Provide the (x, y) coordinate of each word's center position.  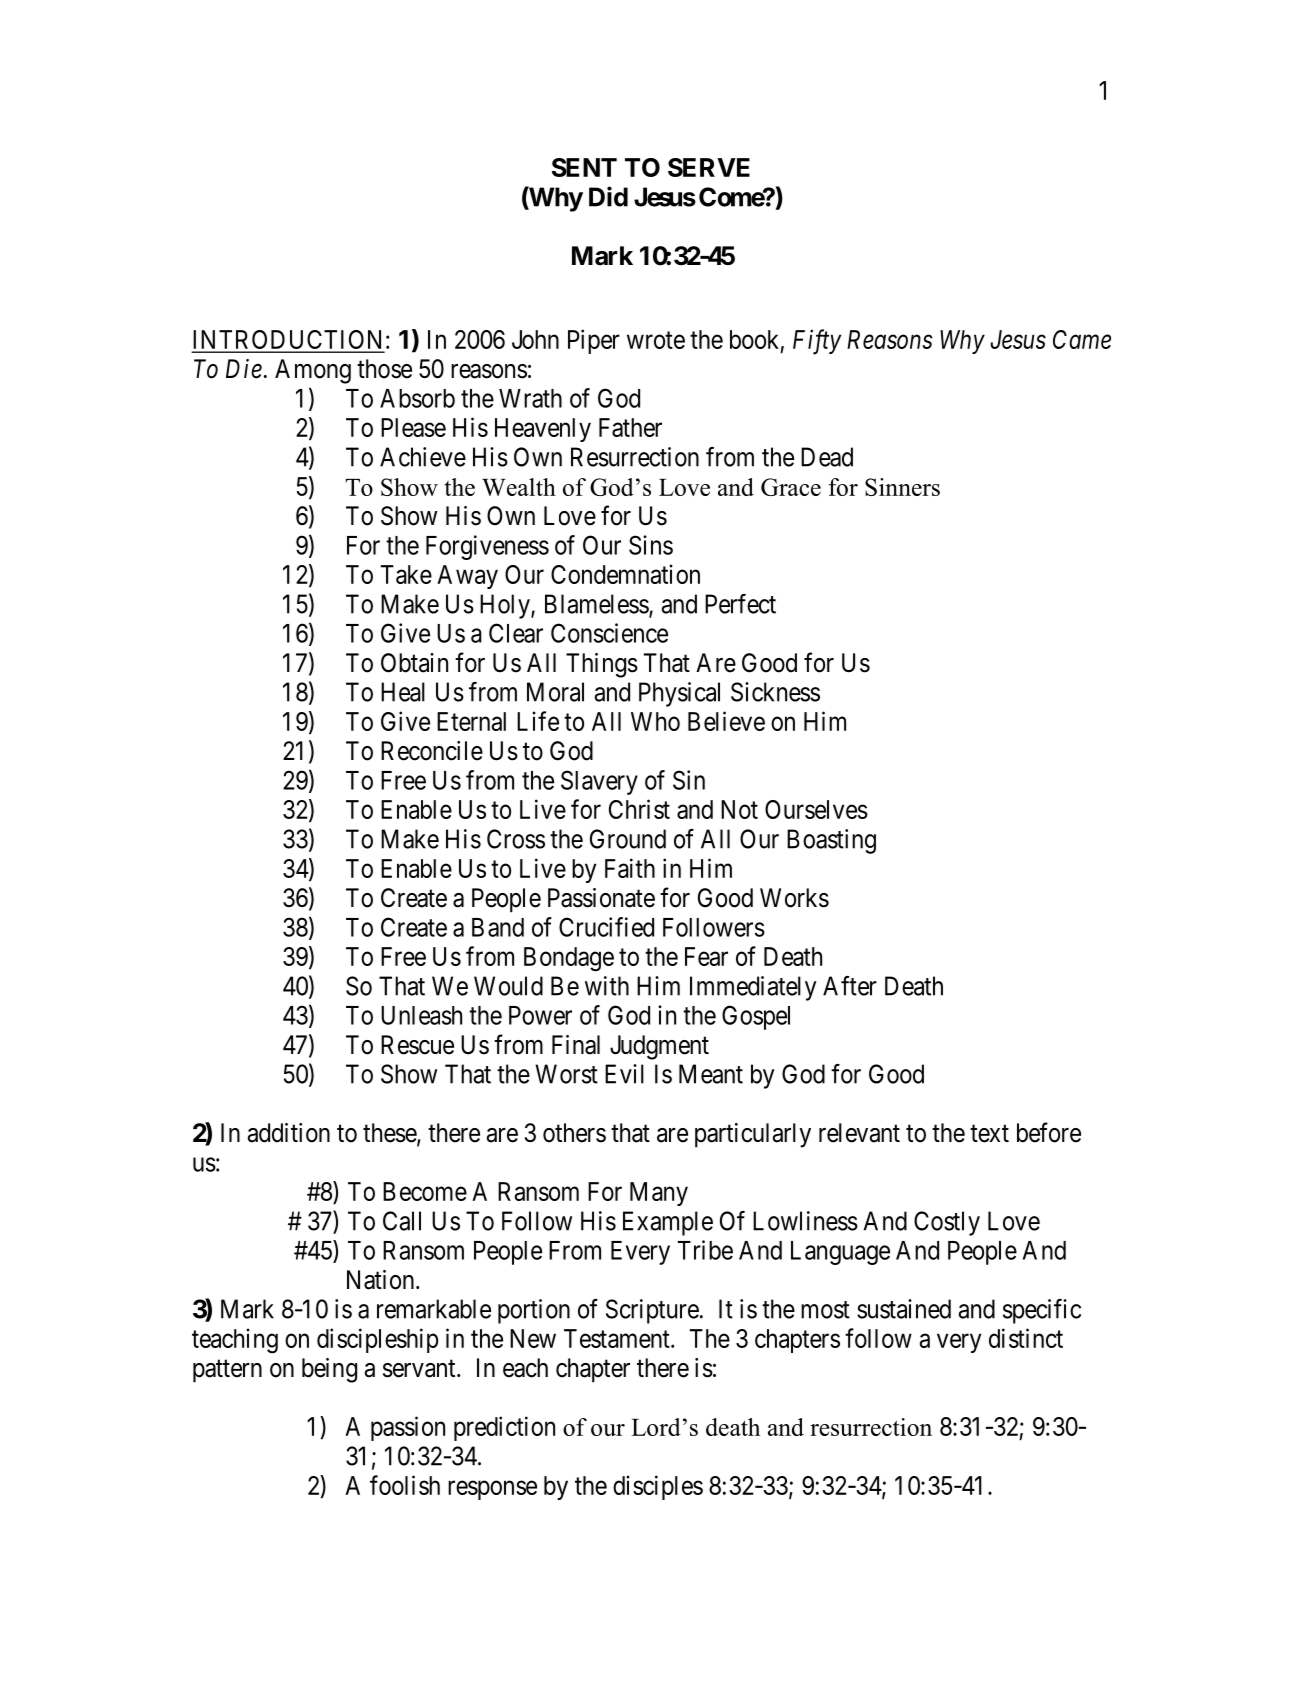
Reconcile (432, 751)
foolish (405, 1485)
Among (313, 371)
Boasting (831, 841)
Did (608, 196)
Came (1082, 339)
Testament (618, 1338)
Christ (639, 809)
